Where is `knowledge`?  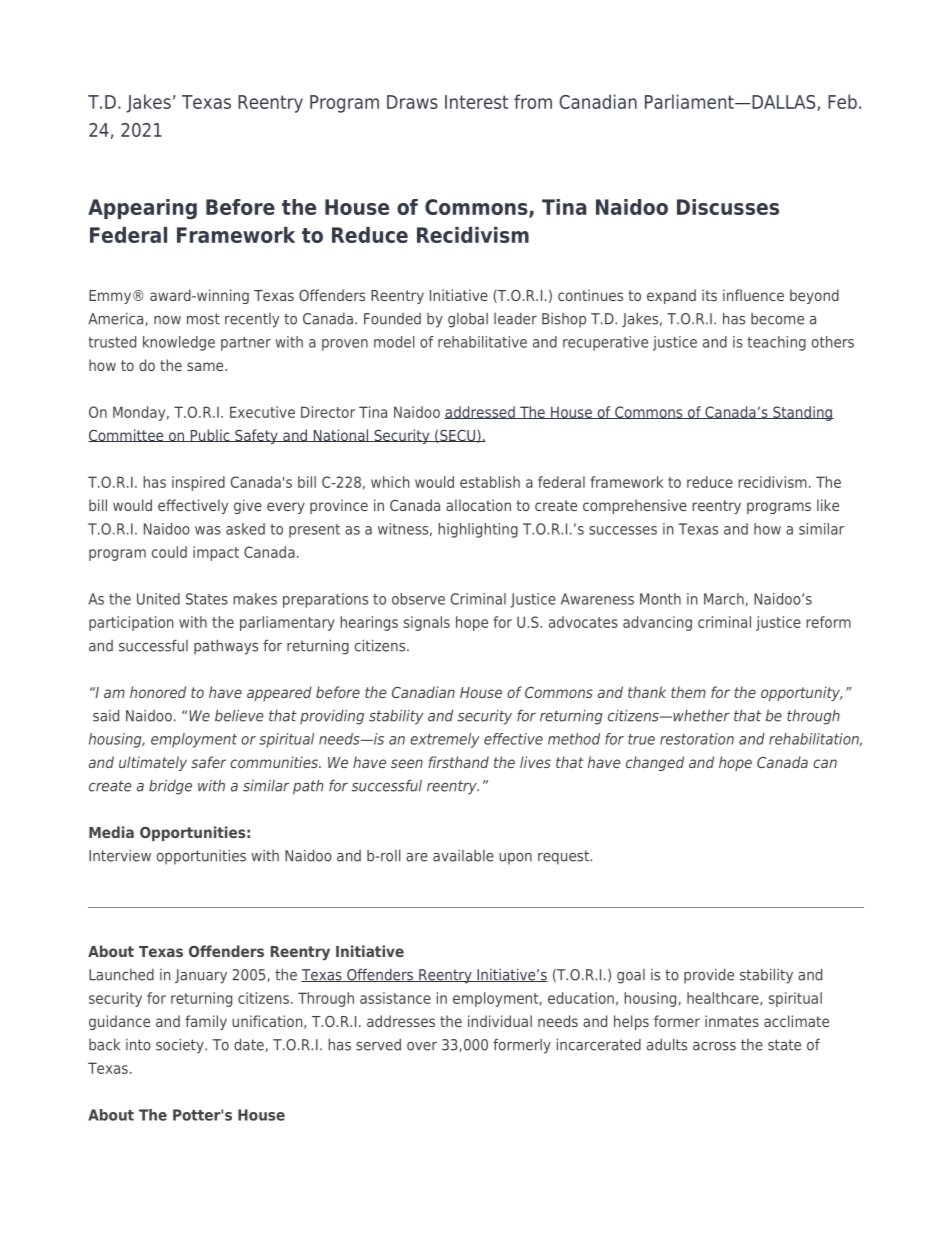 knowledge is located at coordinates (179, 343).
